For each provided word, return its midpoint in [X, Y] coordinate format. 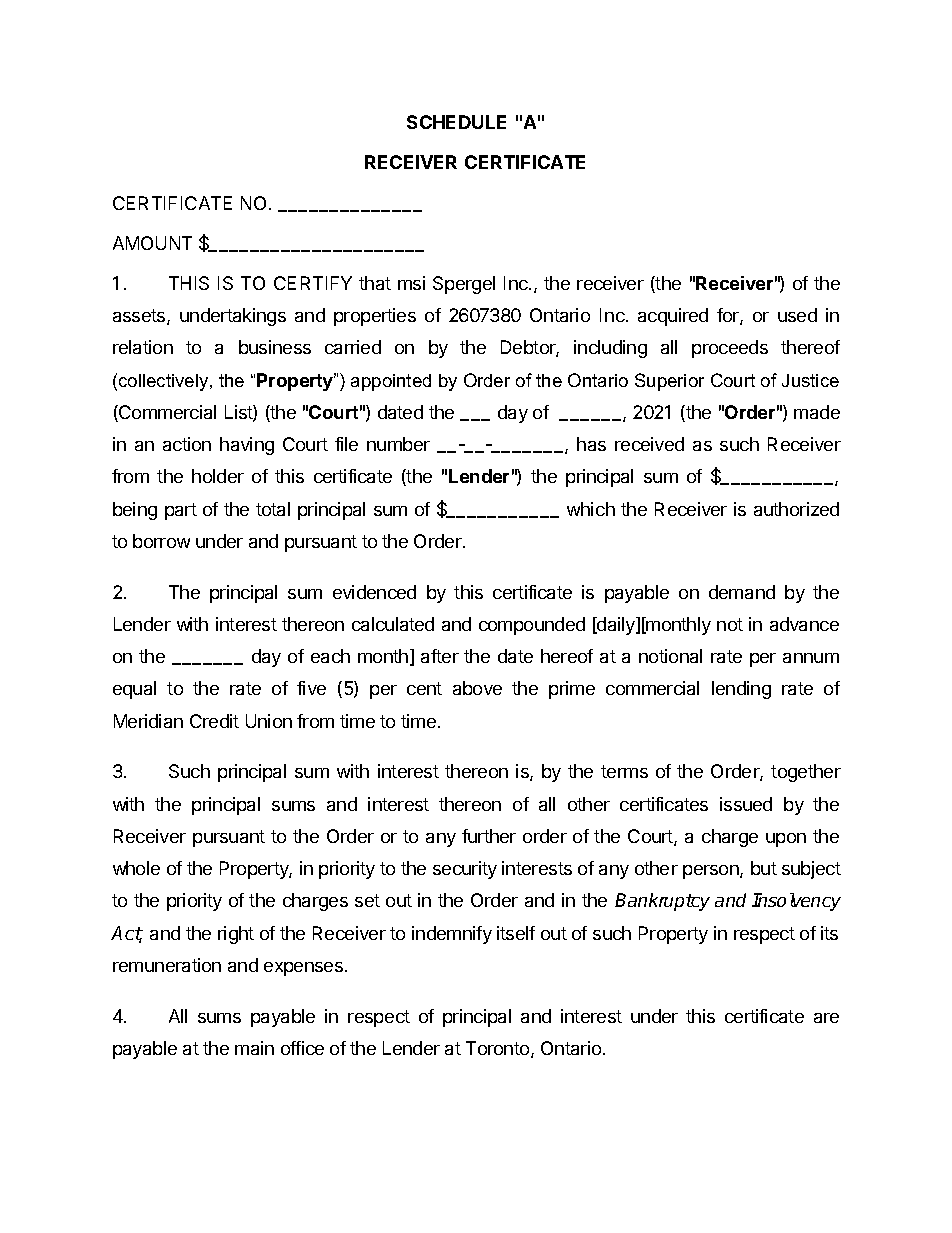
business [275, 347]
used [797, 315]
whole [136, 868]
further [489, 836]
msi [411, 283]
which [591, 509]
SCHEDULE [456, 122]
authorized [796, 509]
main [254, 1048]
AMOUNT [152, 243]
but [764, 868]
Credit [214, 721]
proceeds [730, 349]
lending [741, 690]
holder [218, 476]
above [477, 688]
